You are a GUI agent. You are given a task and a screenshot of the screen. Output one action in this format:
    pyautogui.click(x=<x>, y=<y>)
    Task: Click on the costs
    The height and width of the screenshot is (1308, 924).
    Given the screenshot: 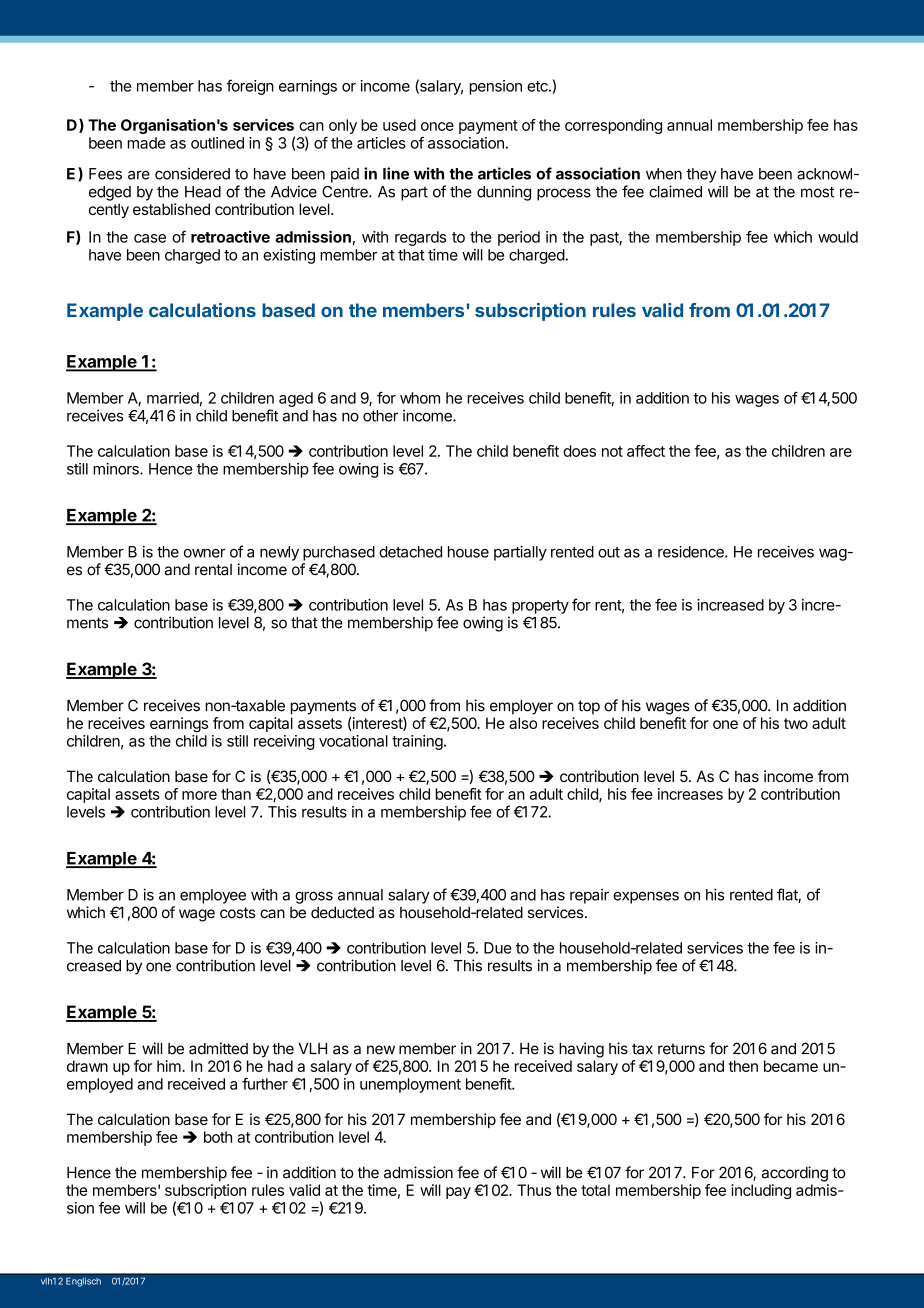 What is the action you would take?
    pyautogui.click(x=238, y=913)
